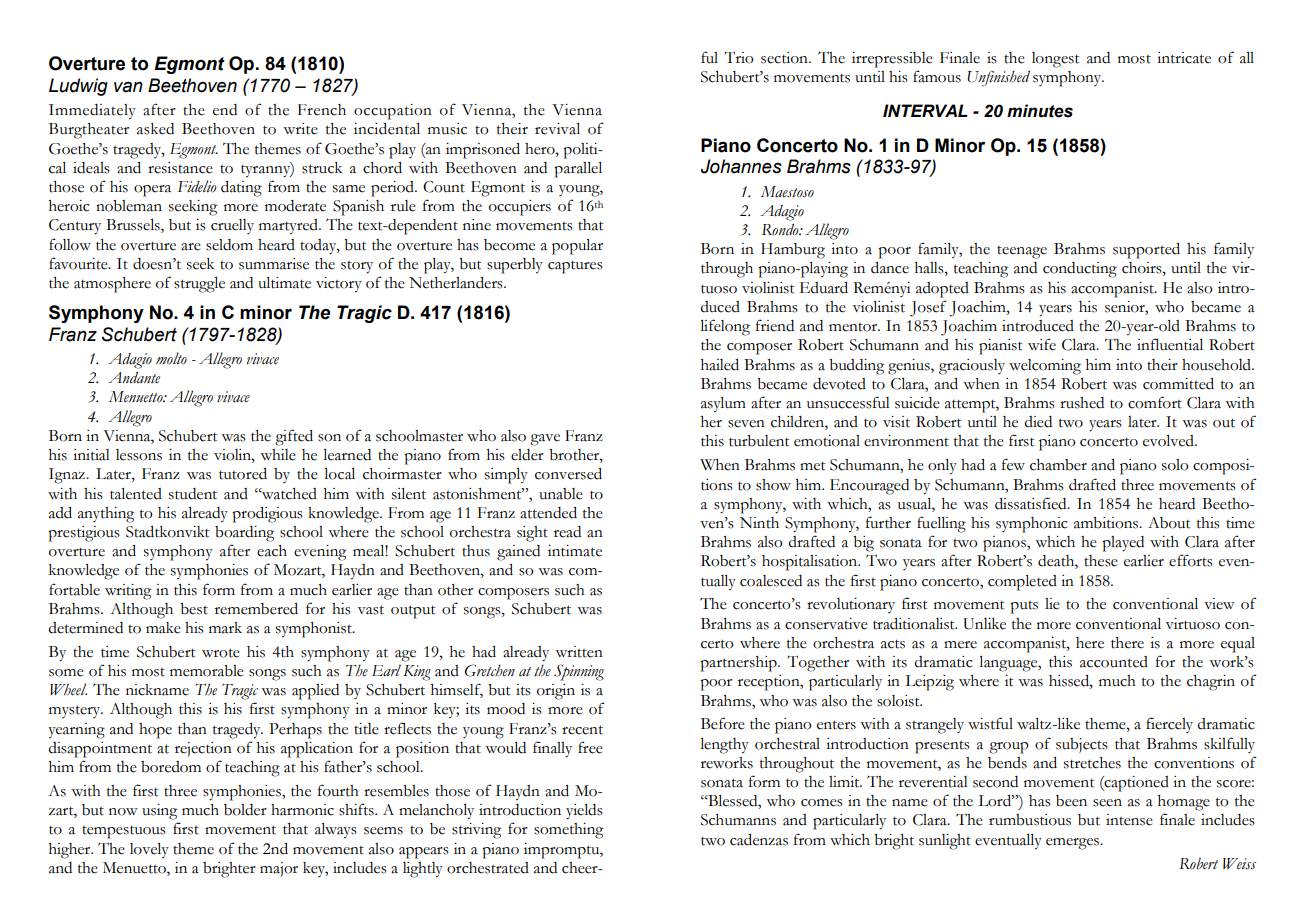 The width and height of the screenshot is (1308, 924). What do you see at coordinates (1080, 270) in the screenshot?
I see `conducting` at bounding box center [1080, 270].
